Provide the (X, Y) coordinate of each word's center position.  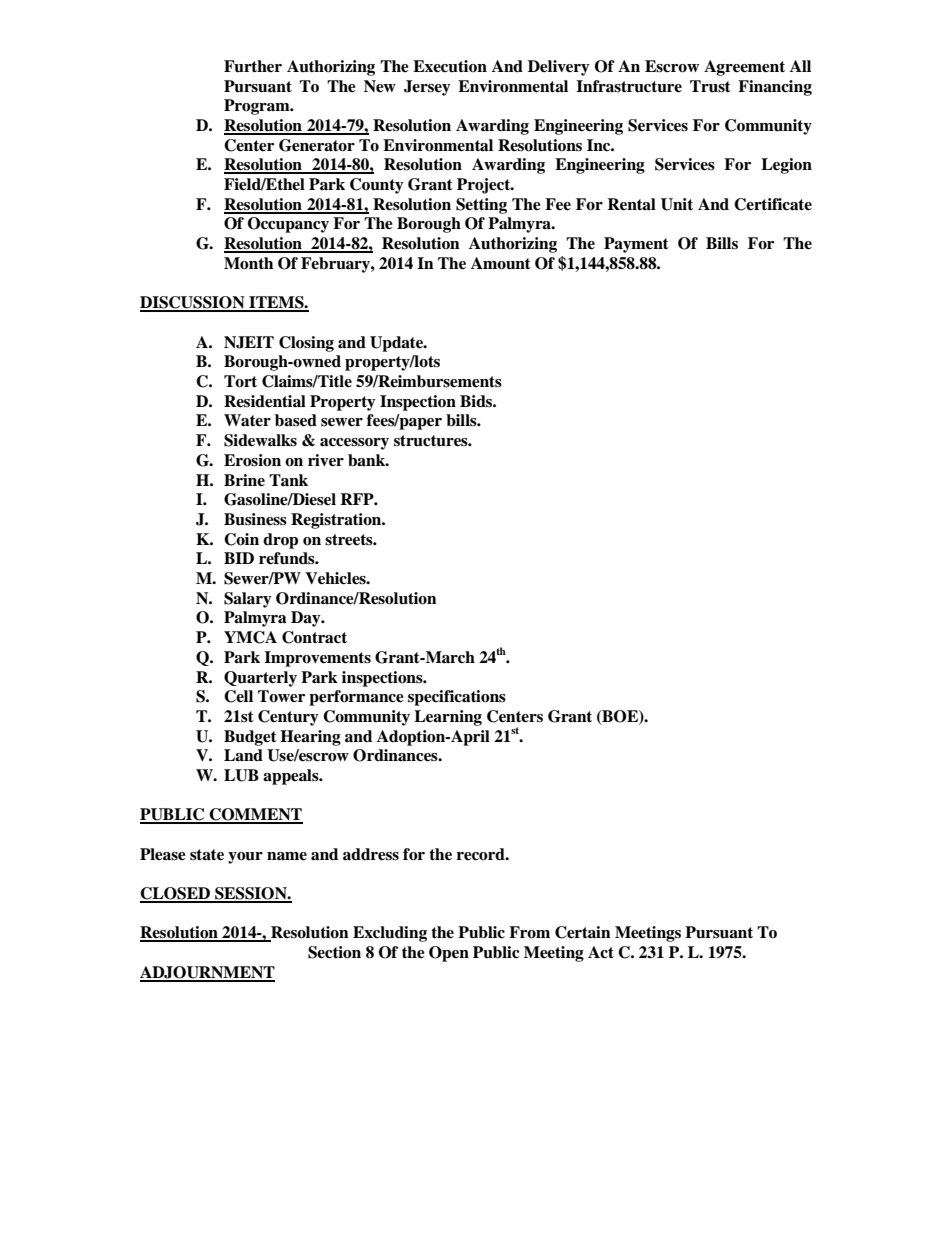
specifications (457, 698)
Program (258, 107)
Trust (710, 86)
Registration (337, 521)
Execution (450, 66)
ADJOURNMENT (207, 973)
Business (255, 519)
